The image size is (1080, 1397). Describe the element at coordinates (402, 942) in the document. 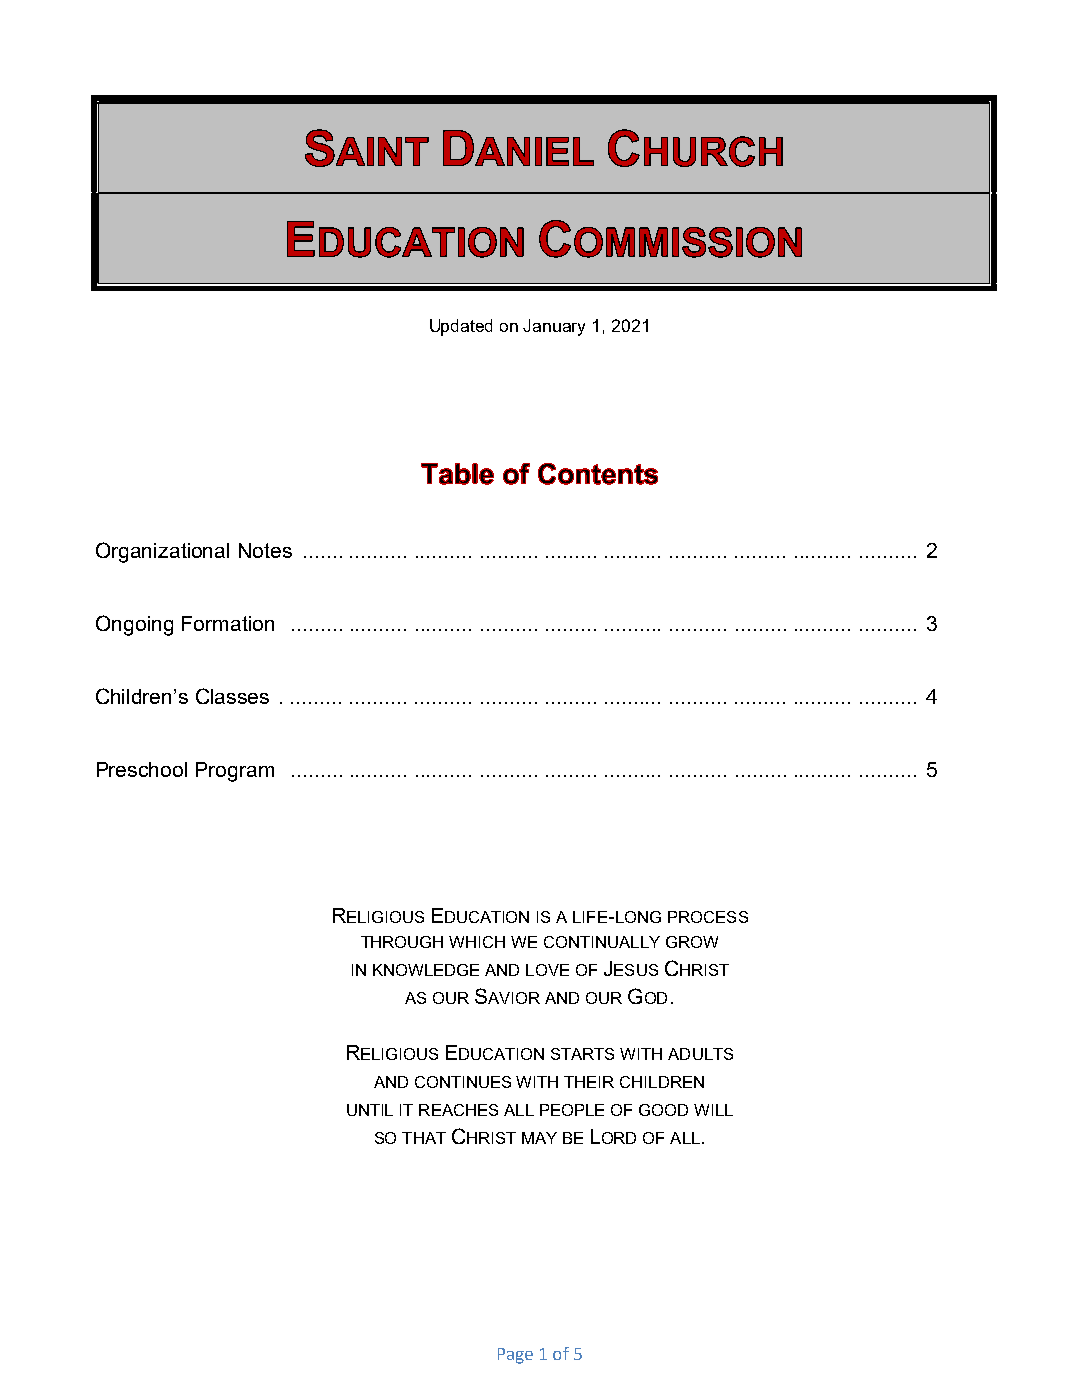

I see `THROUGH` at that location.
